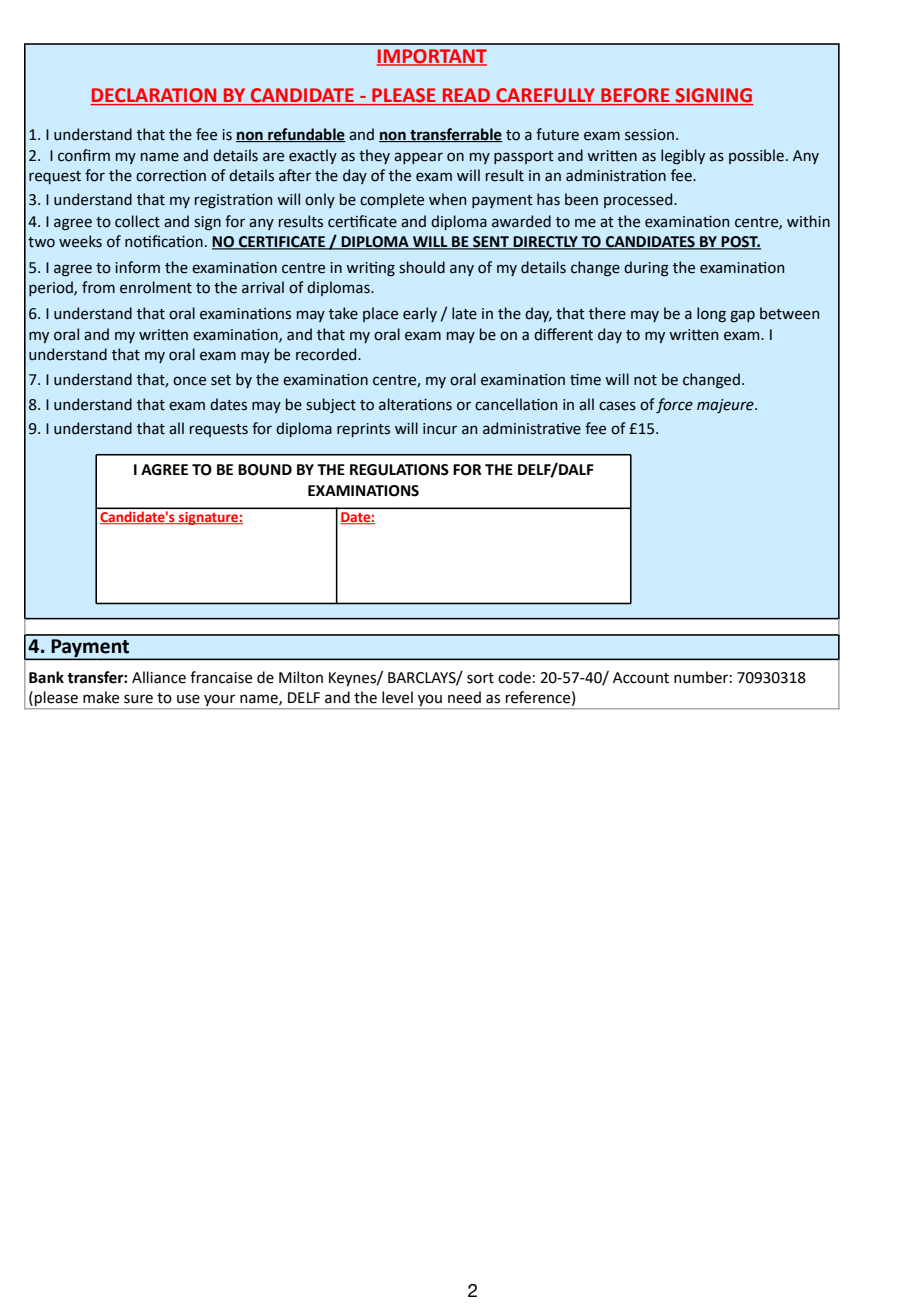 The width and height of the screenshot is (924, 1308). I want to click on majeure, so click(726, 406).
